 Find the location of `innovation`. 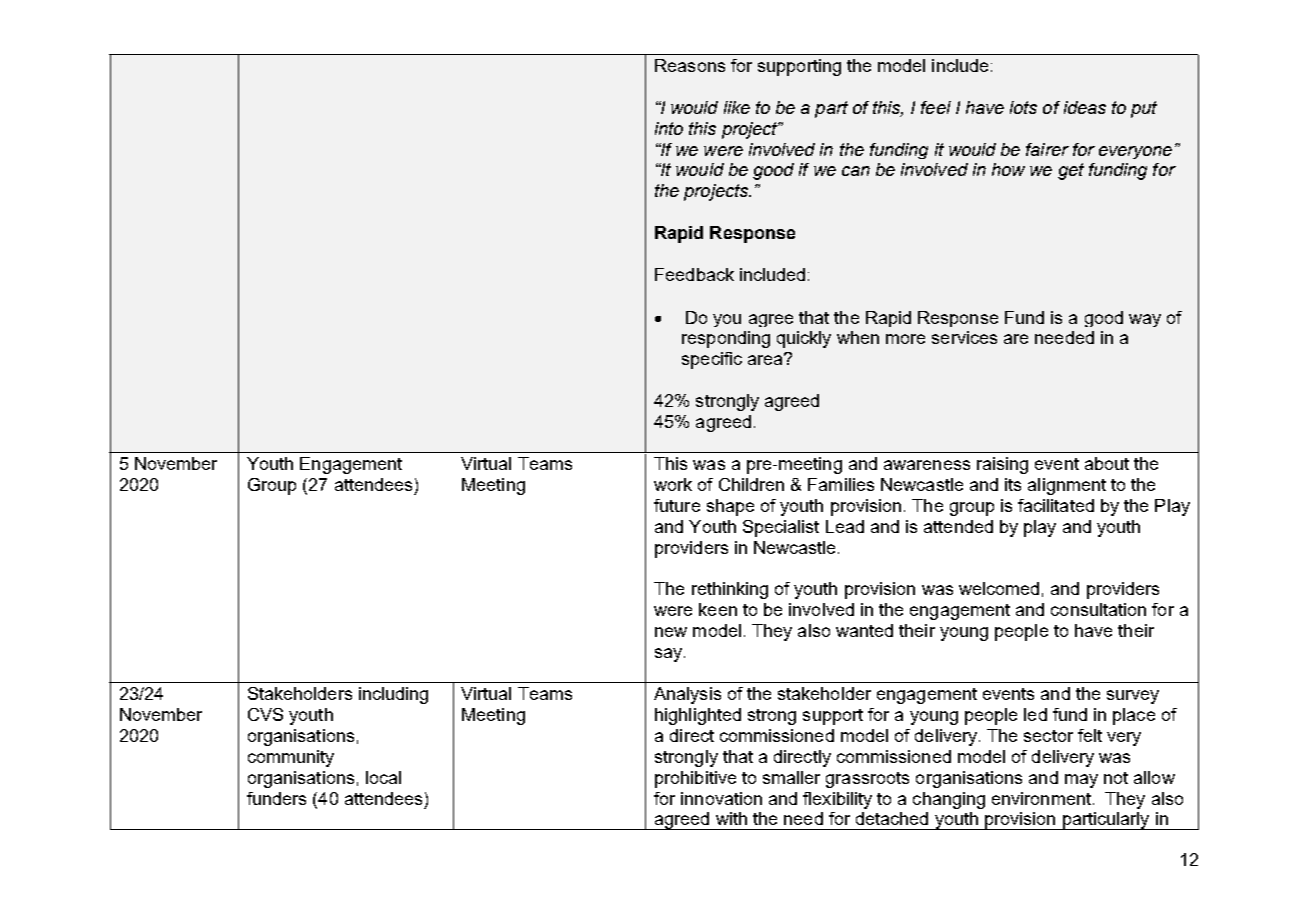

innovation is located at coordinates (721, 798).
